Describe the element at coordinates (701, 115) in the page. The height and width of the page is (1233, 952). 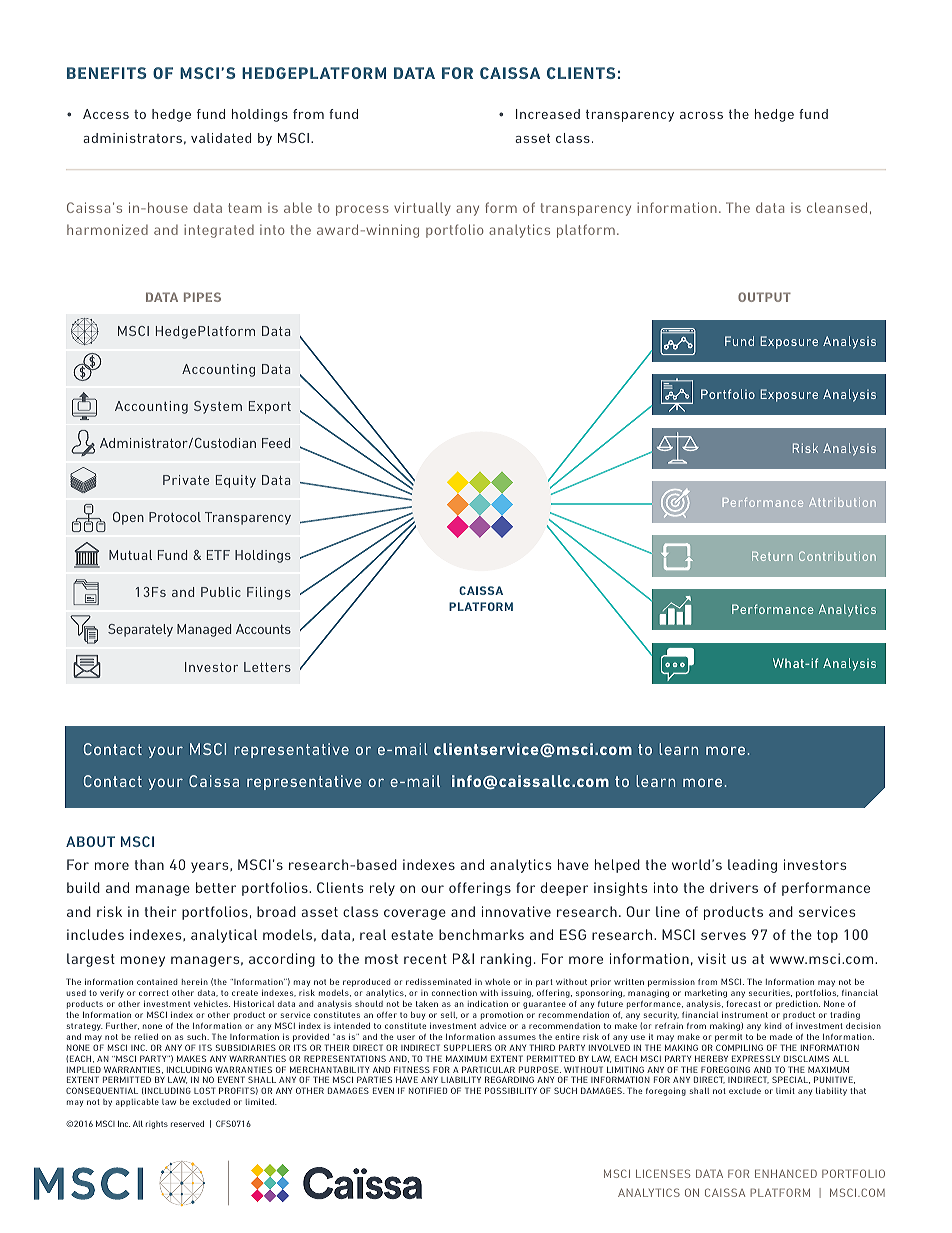
I see `across` at that location.
